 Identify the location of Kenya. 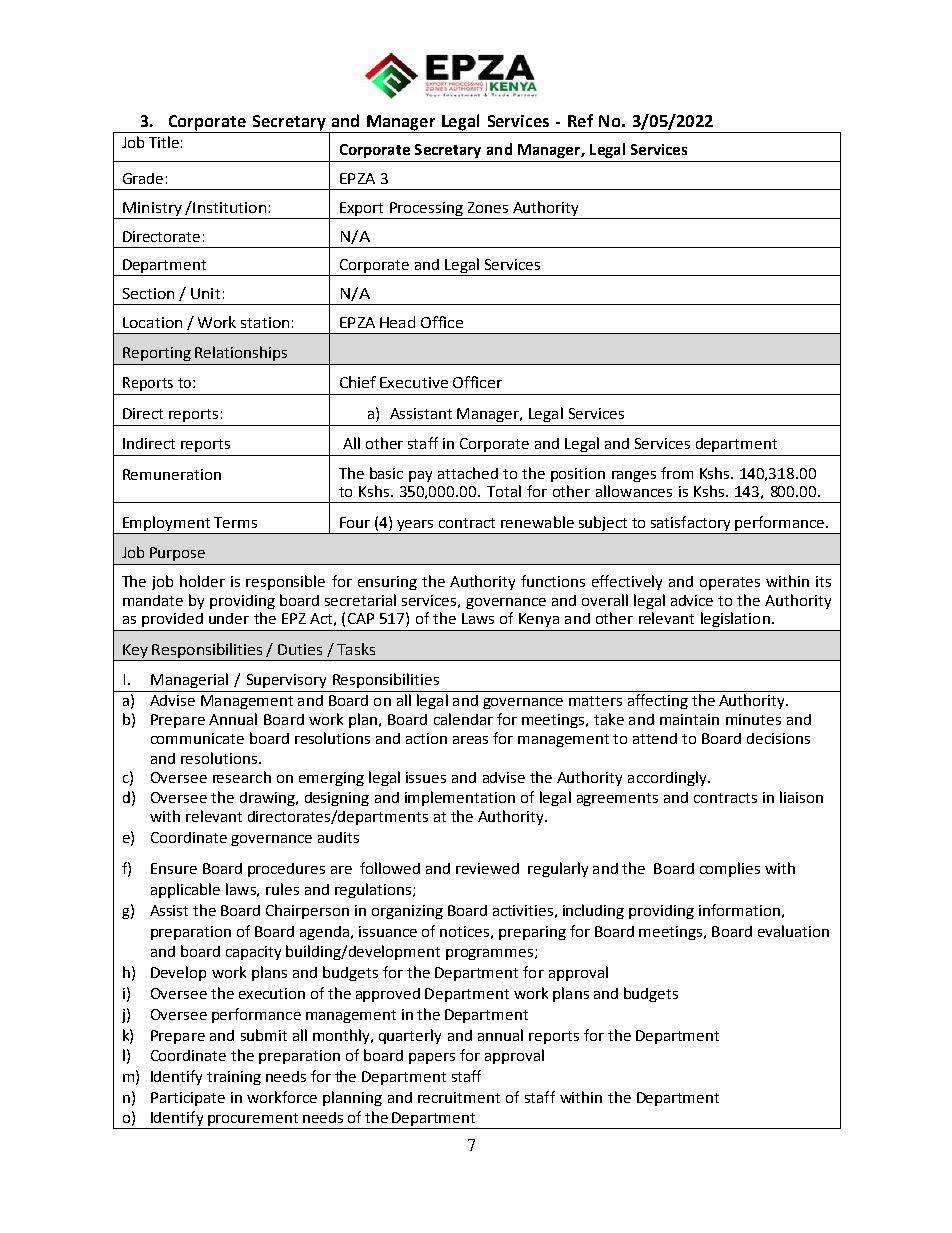
(539, 620).
